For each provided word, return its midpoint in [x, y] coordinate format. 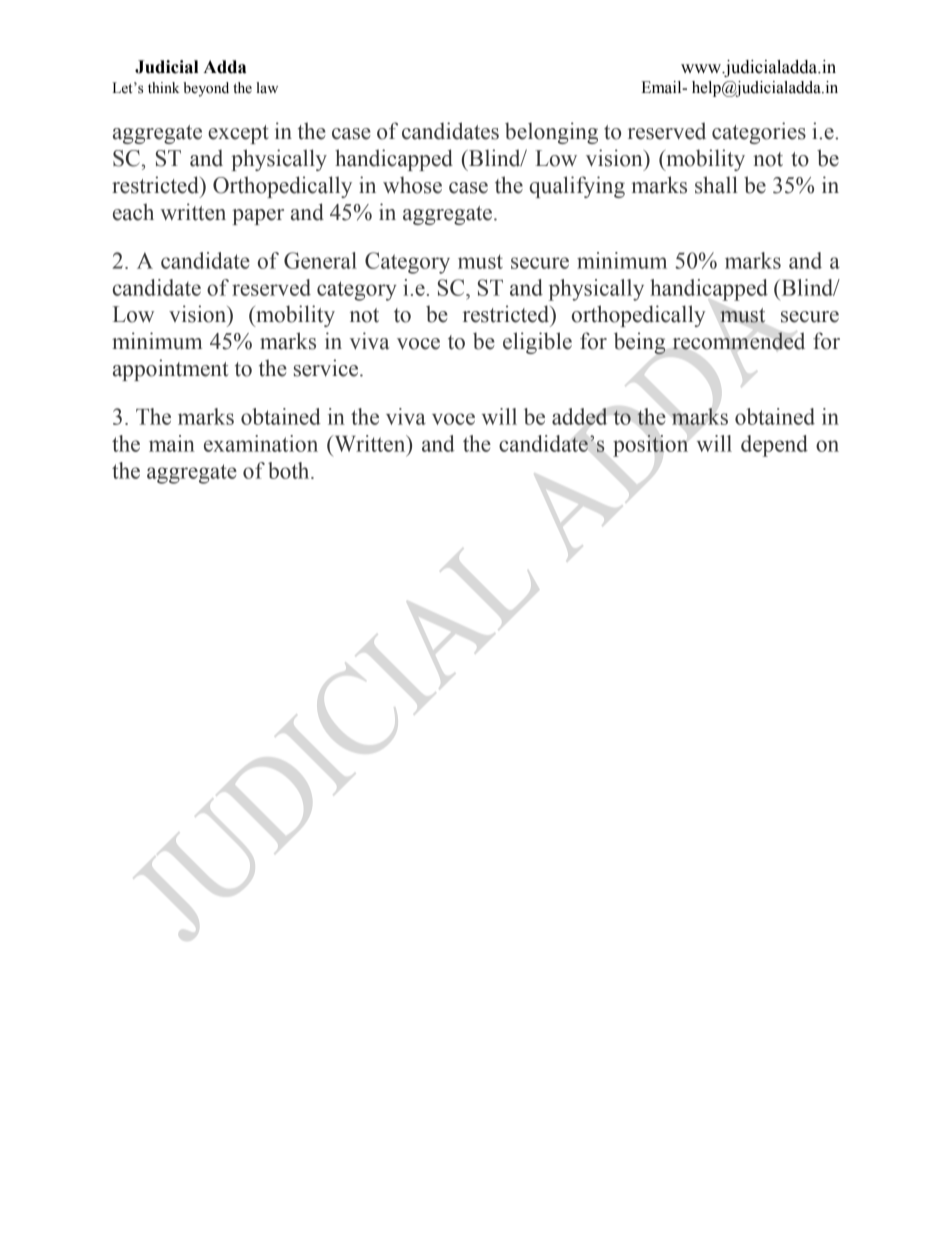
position [650, 446]
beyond [206, 89]
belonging [551, 133]
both [290, 470]
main [172, 443]
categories [759, 133]
